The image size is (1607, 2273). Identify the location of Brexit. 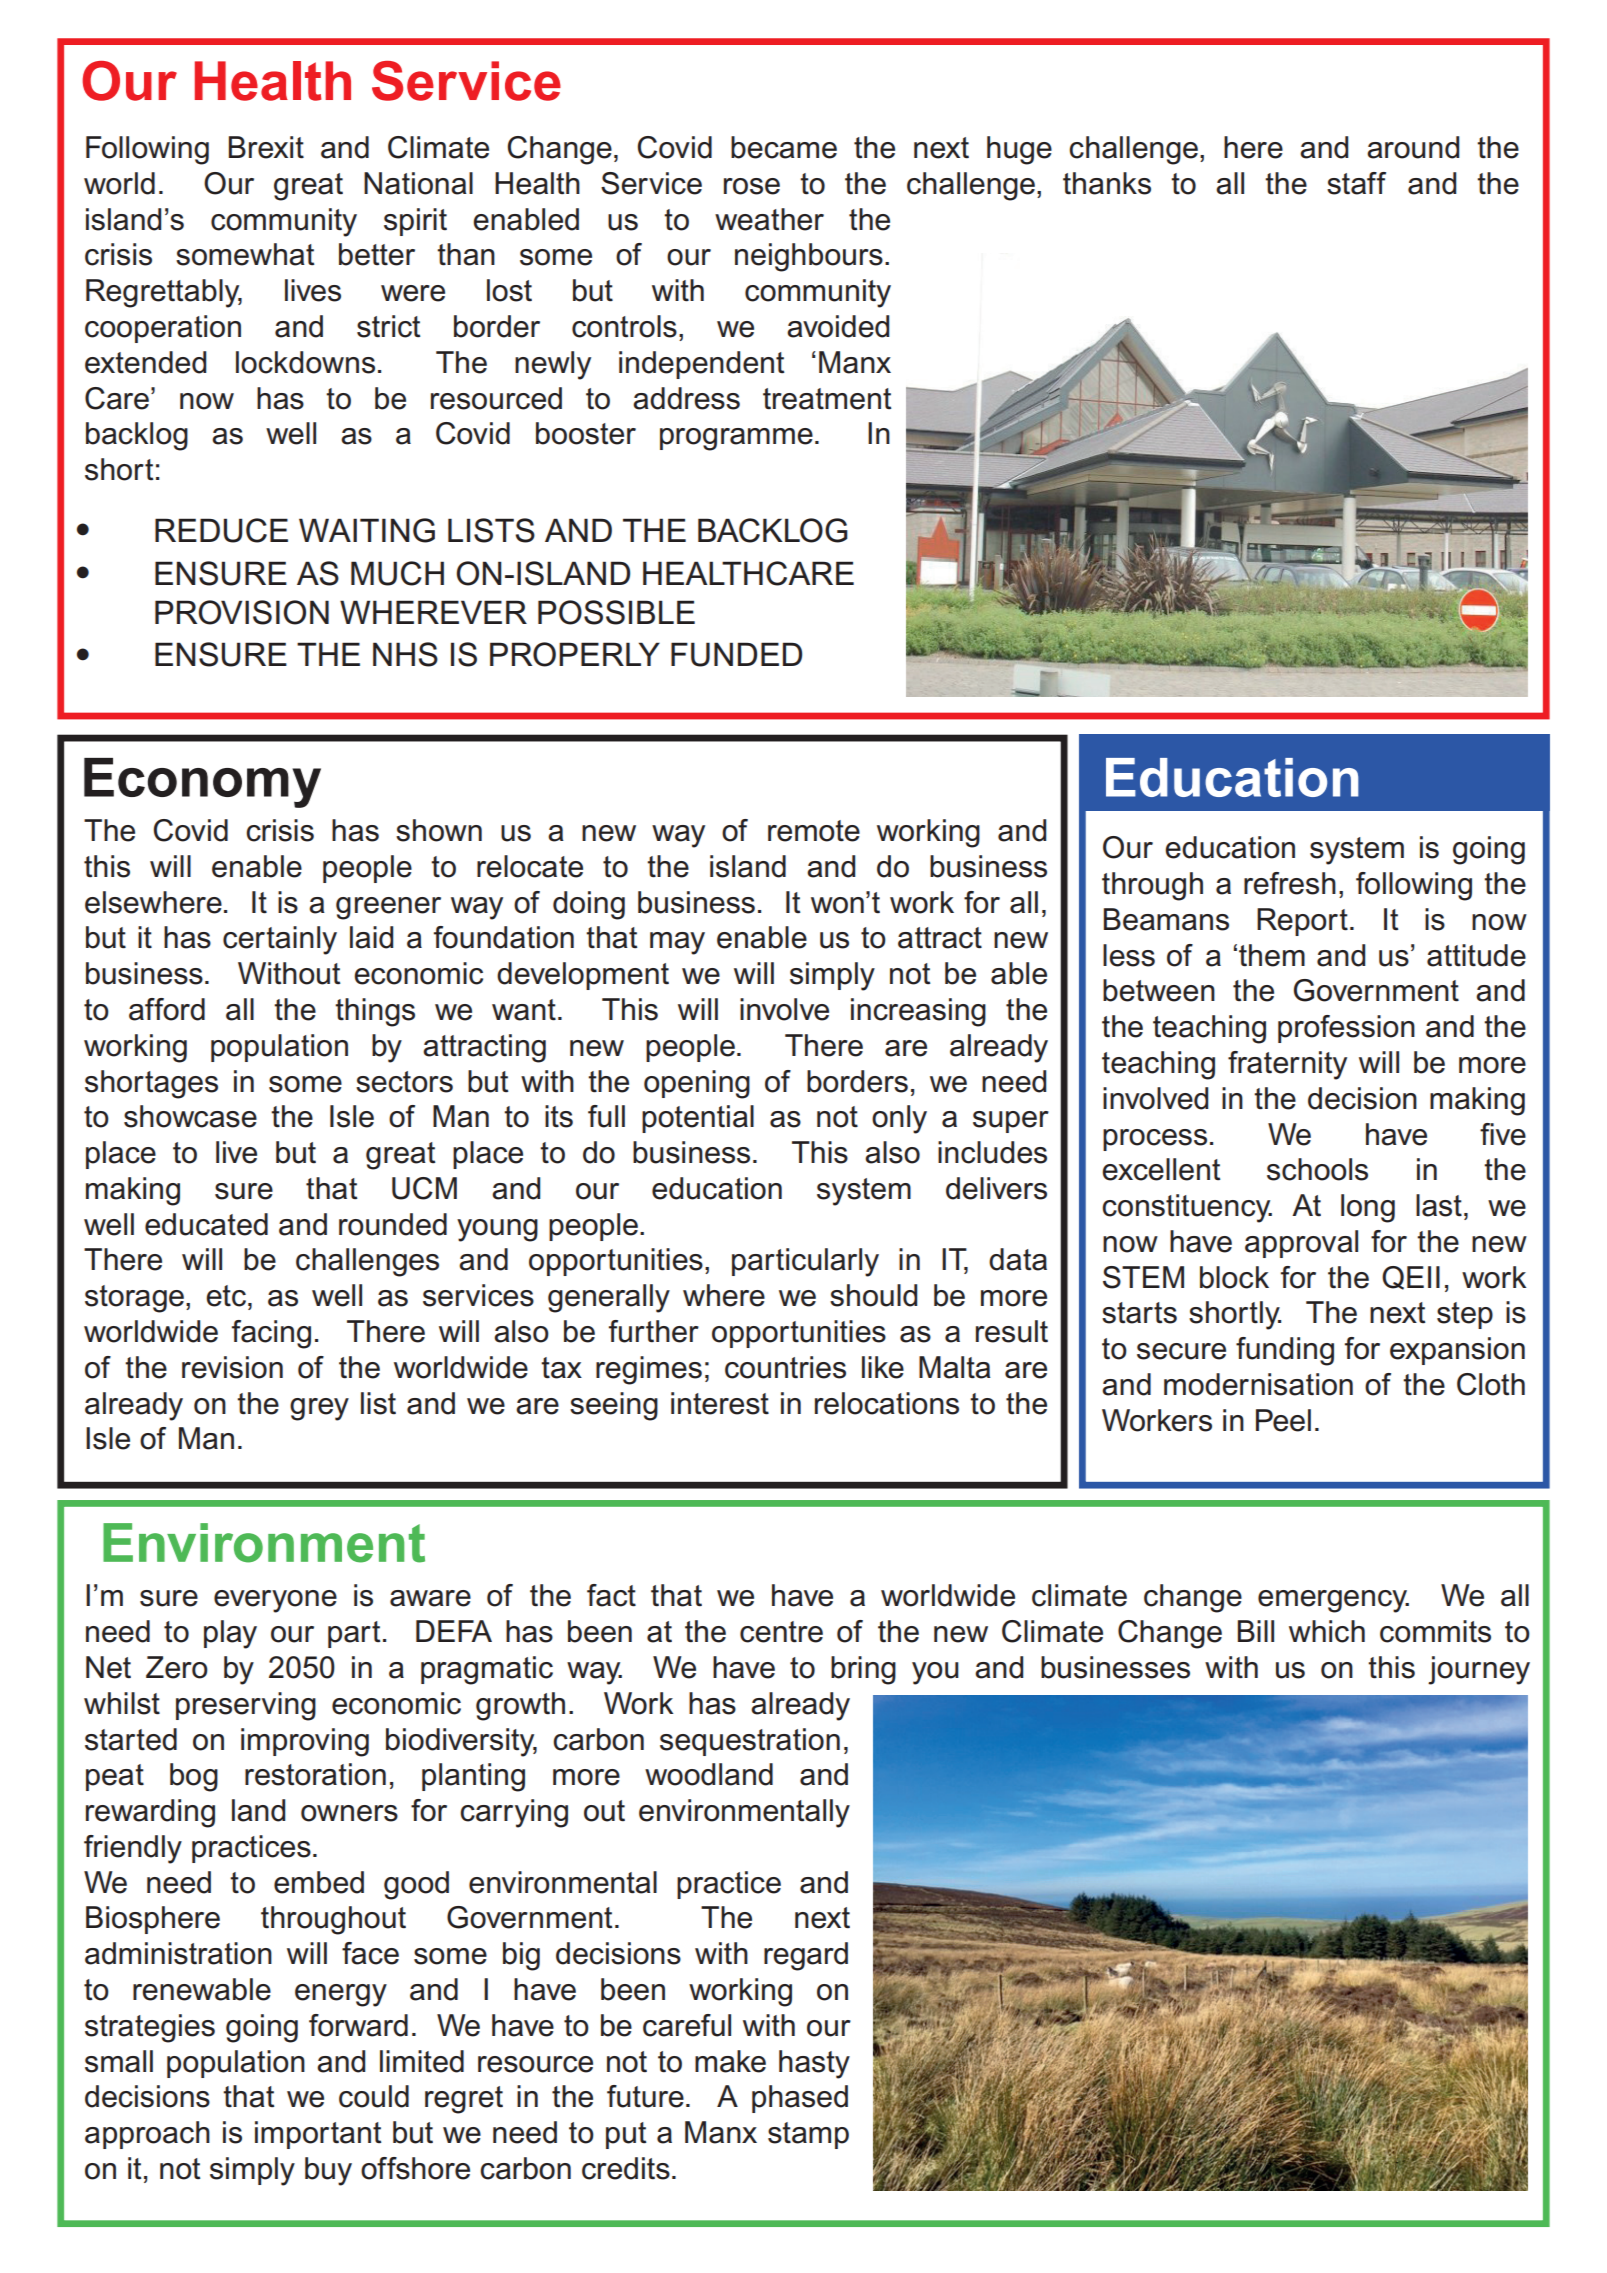
(266, 147).
